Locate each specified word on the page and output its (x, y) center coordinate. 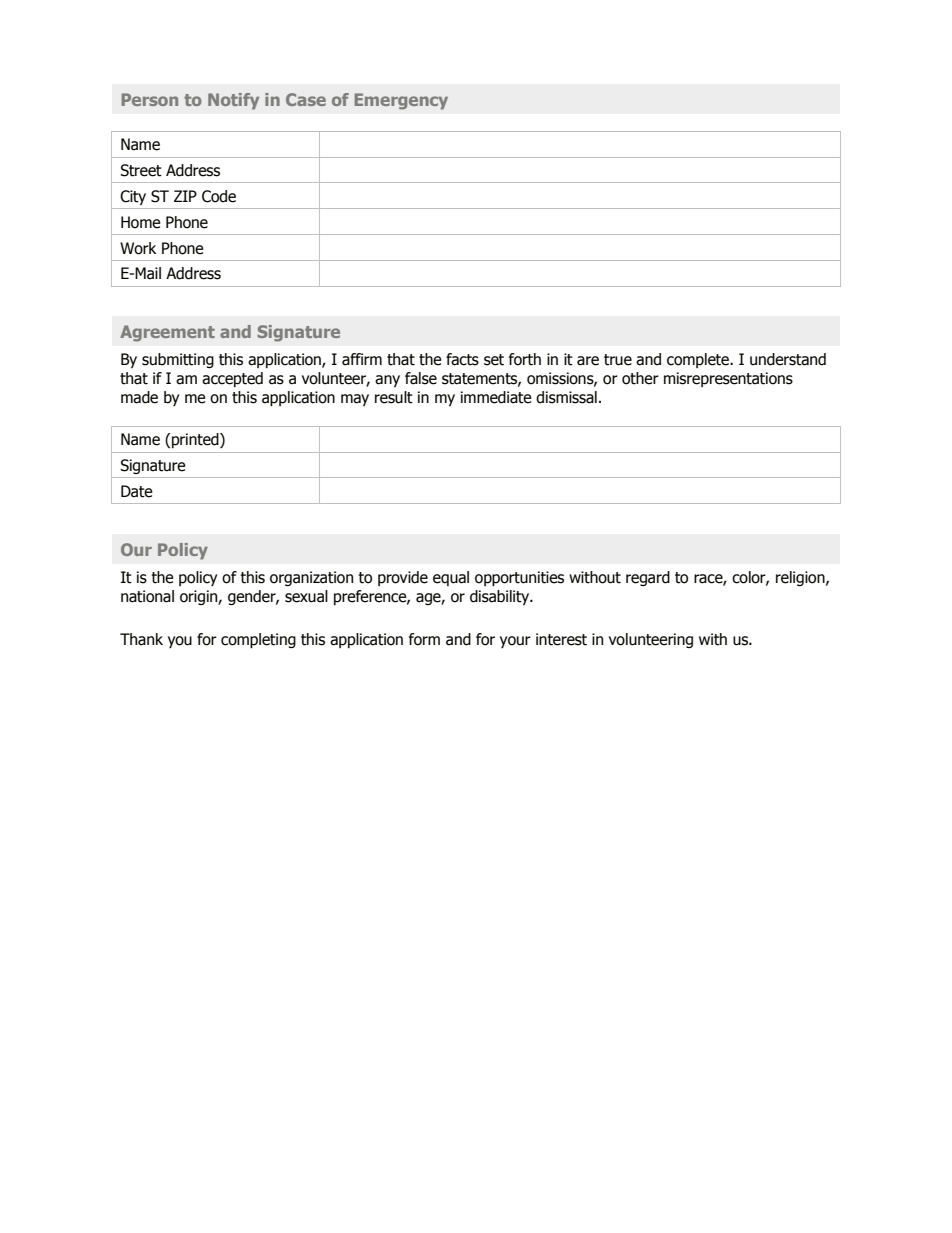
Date (137, 491)
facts (462, 359)
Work (138, 248)
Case (306, 99)
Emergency (401, 101)
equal (451, 578)
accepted (232, 379)
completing (258, 640)
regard (648, 578)
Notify (233, 101)
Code (219, 196)
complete (699, 360)
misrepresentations (728, 379)
